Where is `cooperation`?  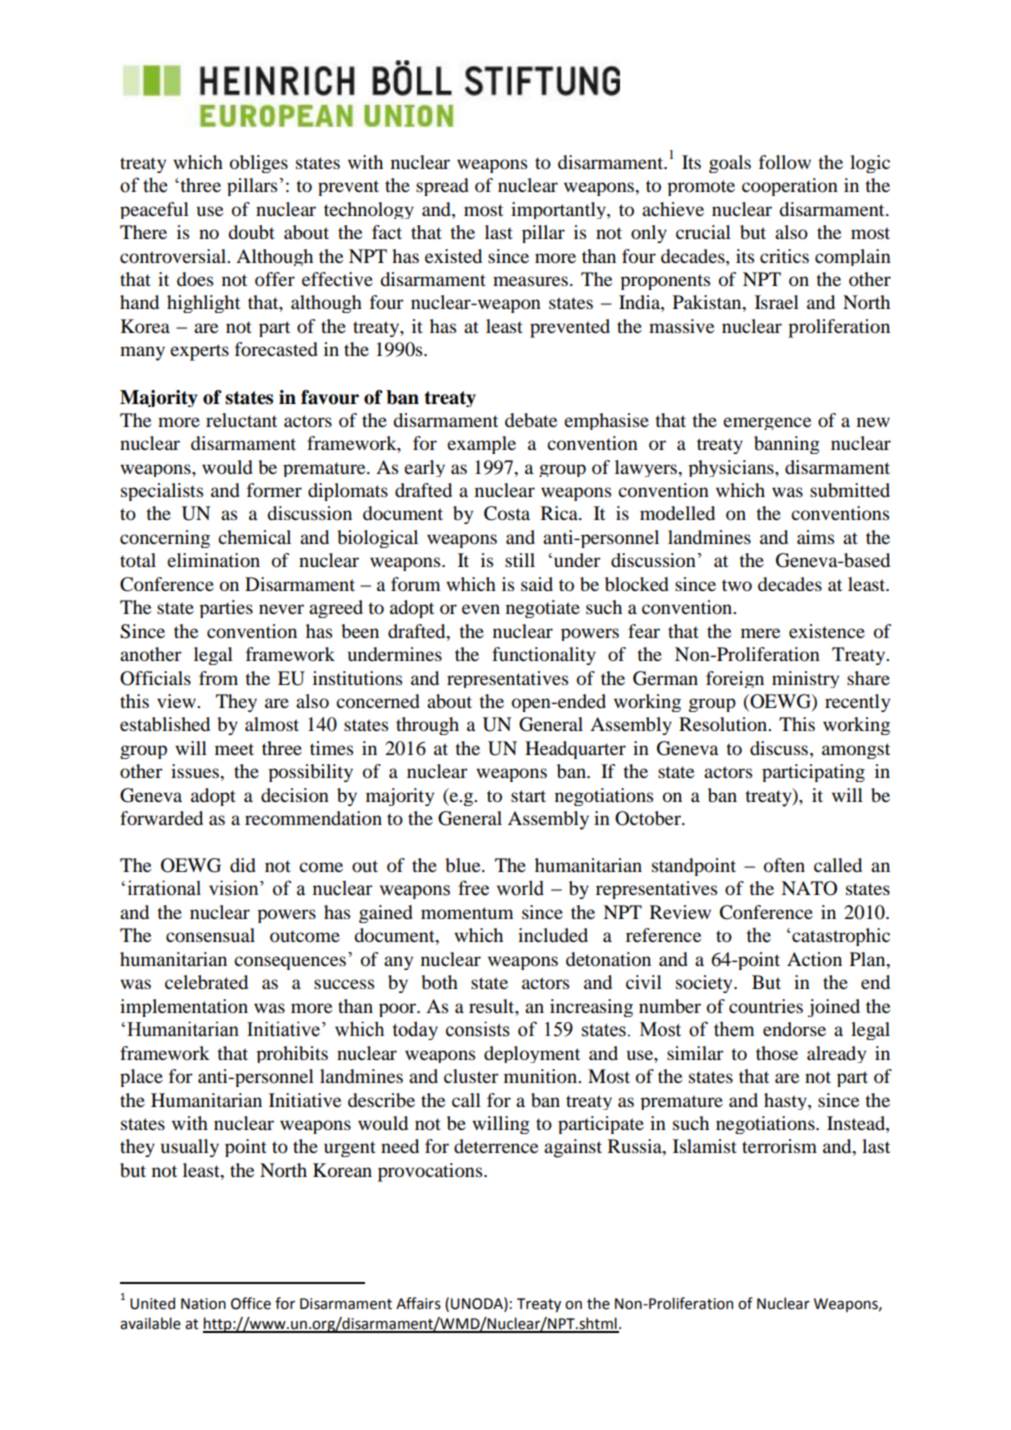
cooperation is located at coordinates (790, 187).
